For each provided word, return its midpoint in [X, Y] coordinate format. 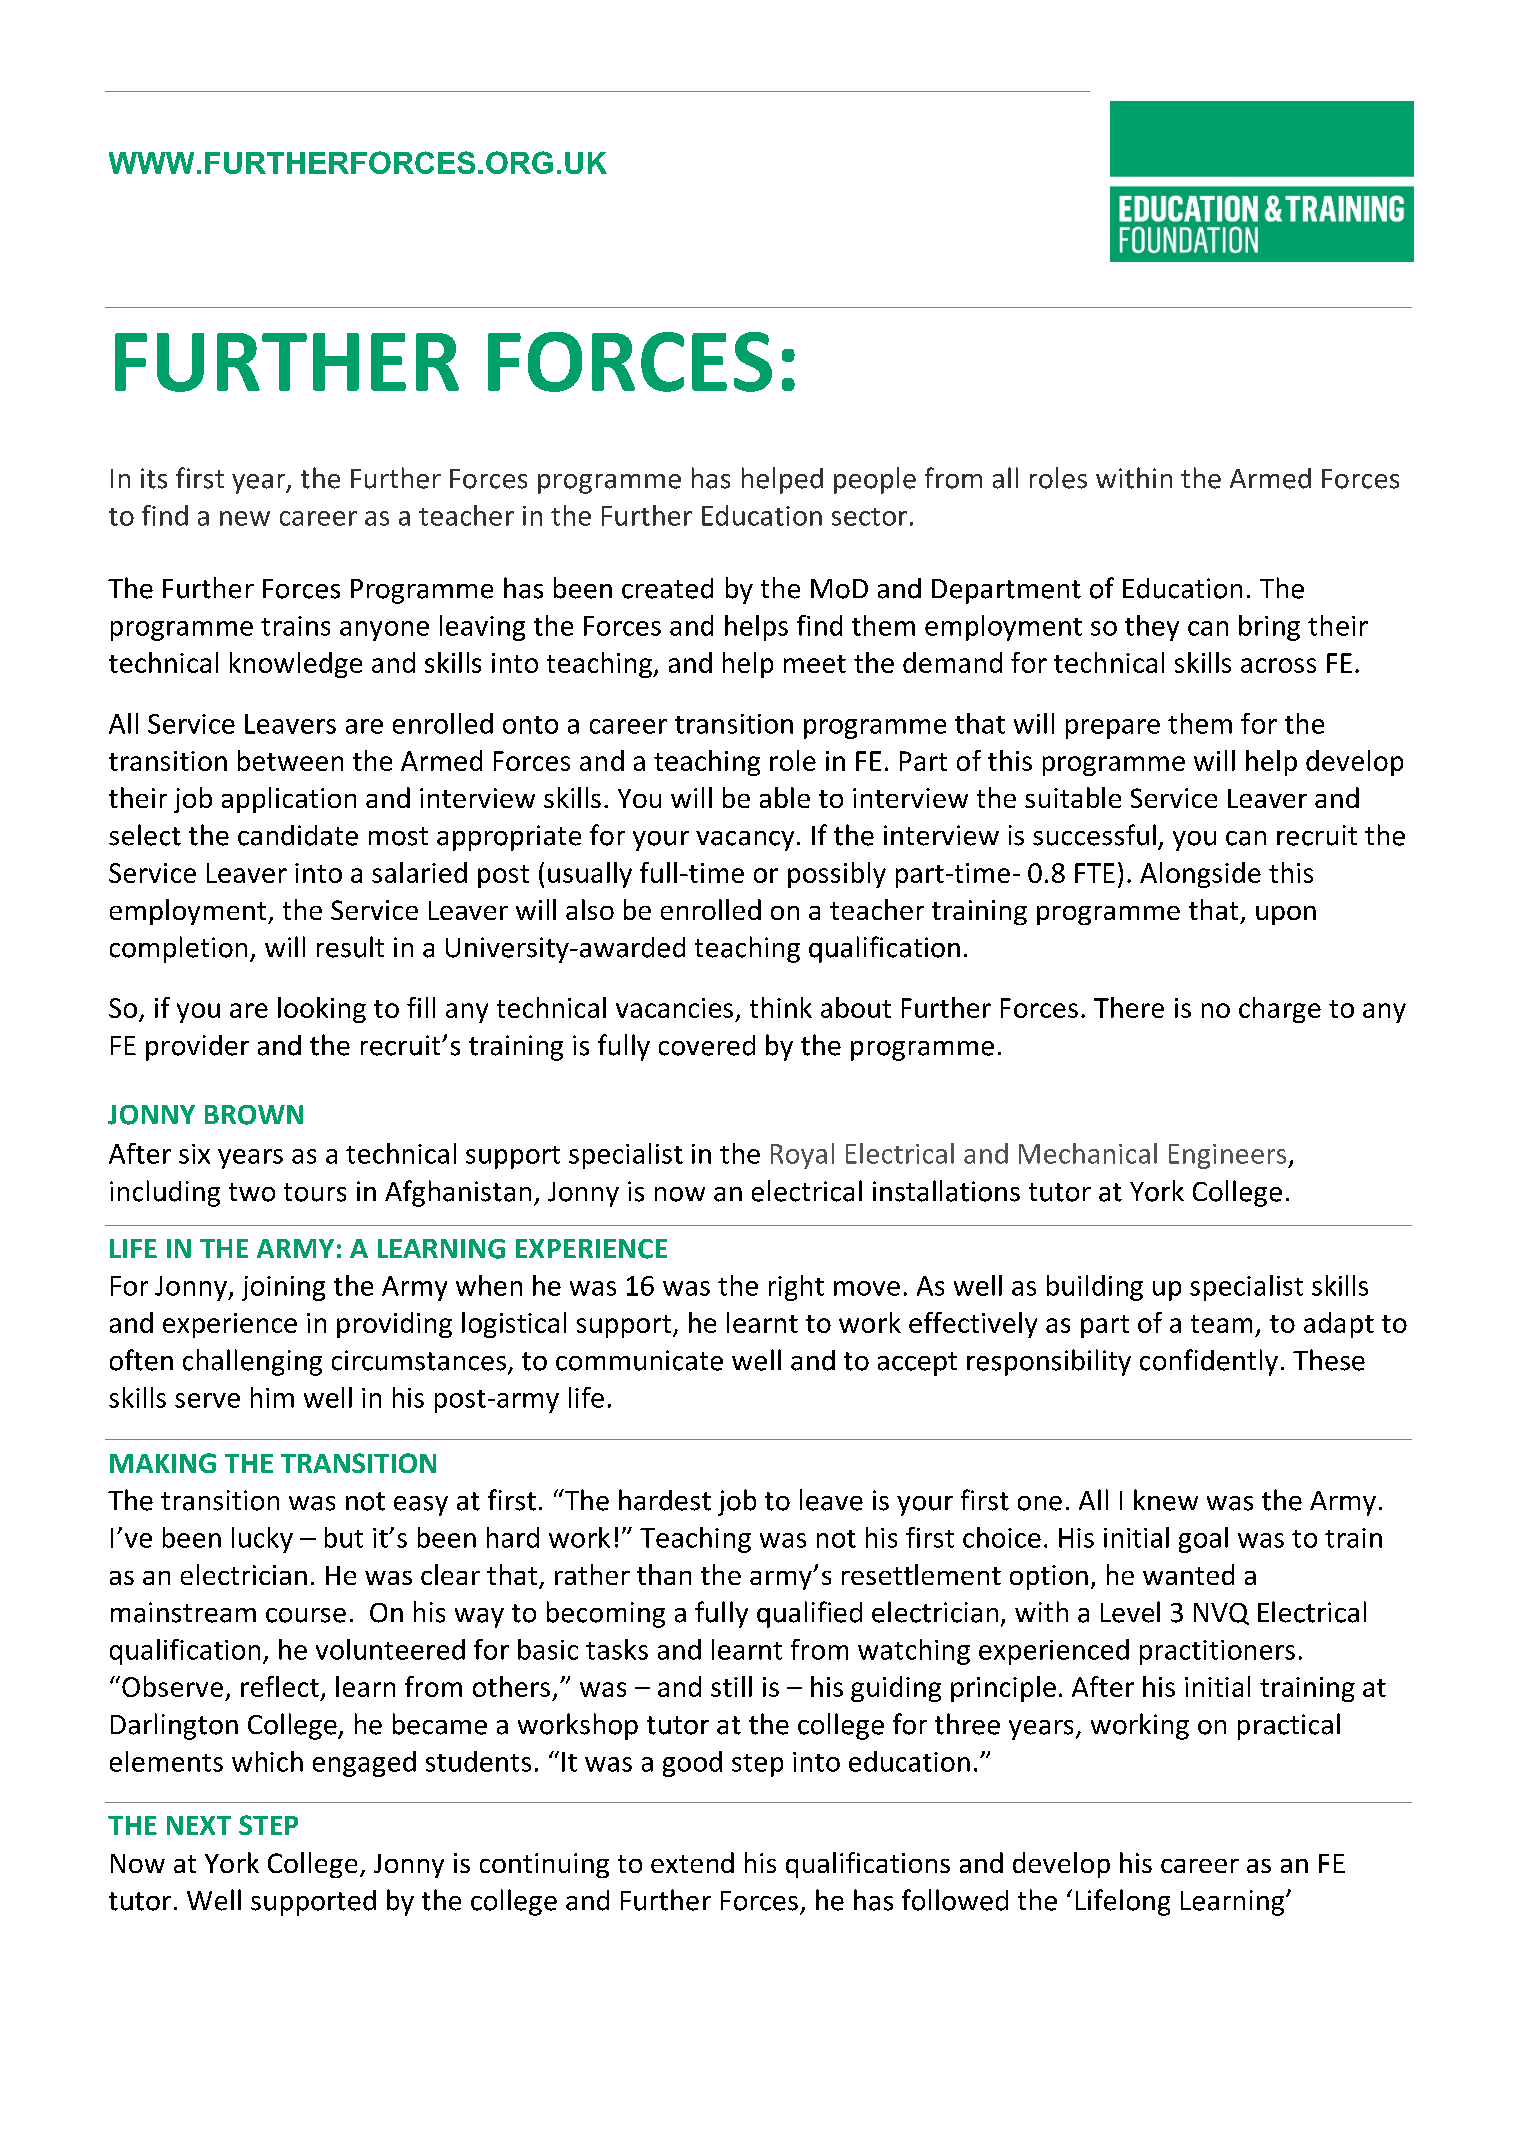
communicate [639, 1360]
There [1129, 1007]
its [154, 478]
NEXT [199, 1825]
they [1152, 628]
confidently [1209, 1362]
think [781, 1007]
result [350, 947]
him [272, 1397]
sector [869, 517]
